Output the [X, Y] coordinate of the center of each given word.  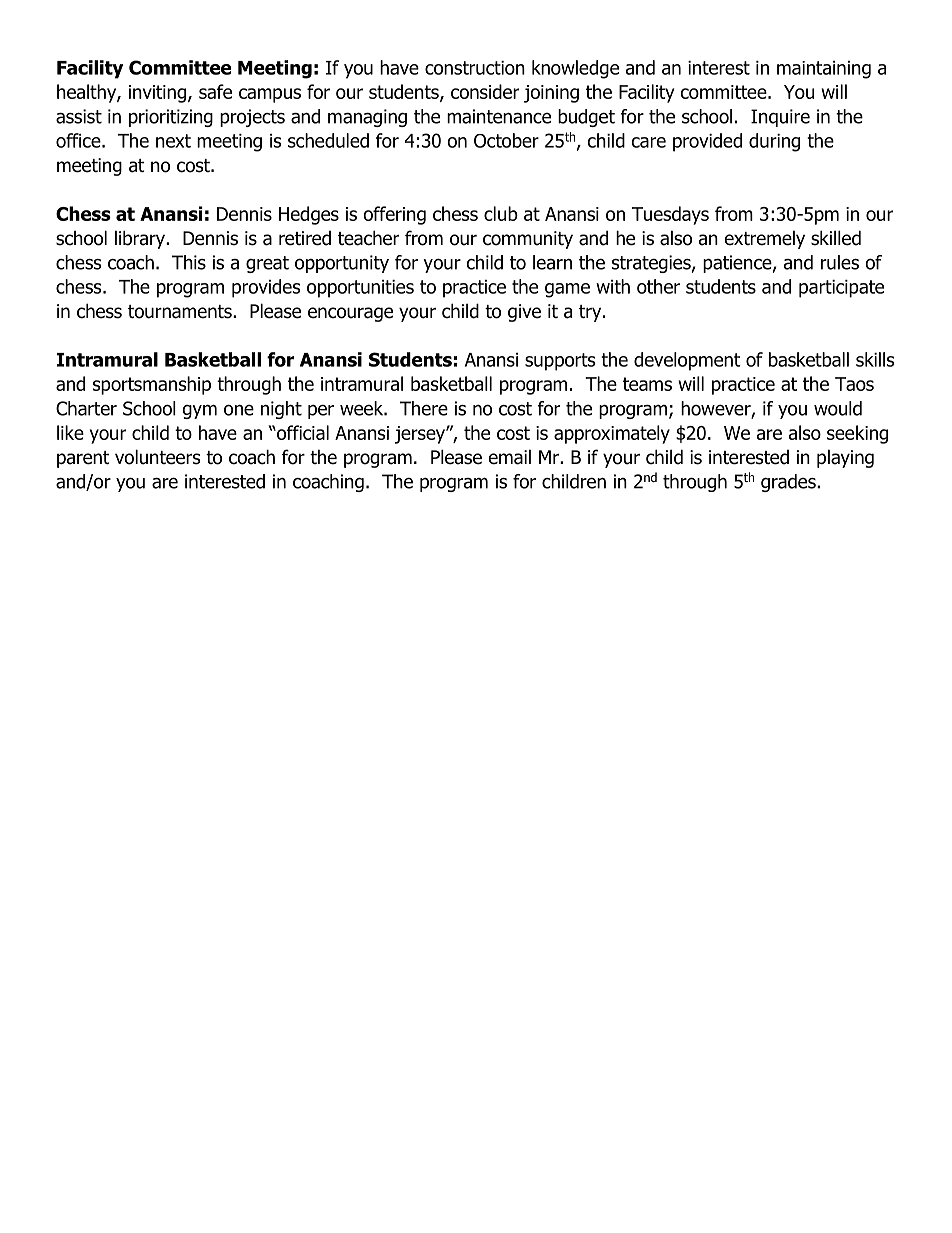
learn [552, 262]
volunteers [157, 457]
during [774, 142]
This [189, 262]
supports [560, 362]
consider [485, 91]
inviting [159, 94]
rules [840, 262]
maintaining [824, 70]
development [687, 361]
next [173, 141]
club [501, 213]
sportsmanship [152, 385]
